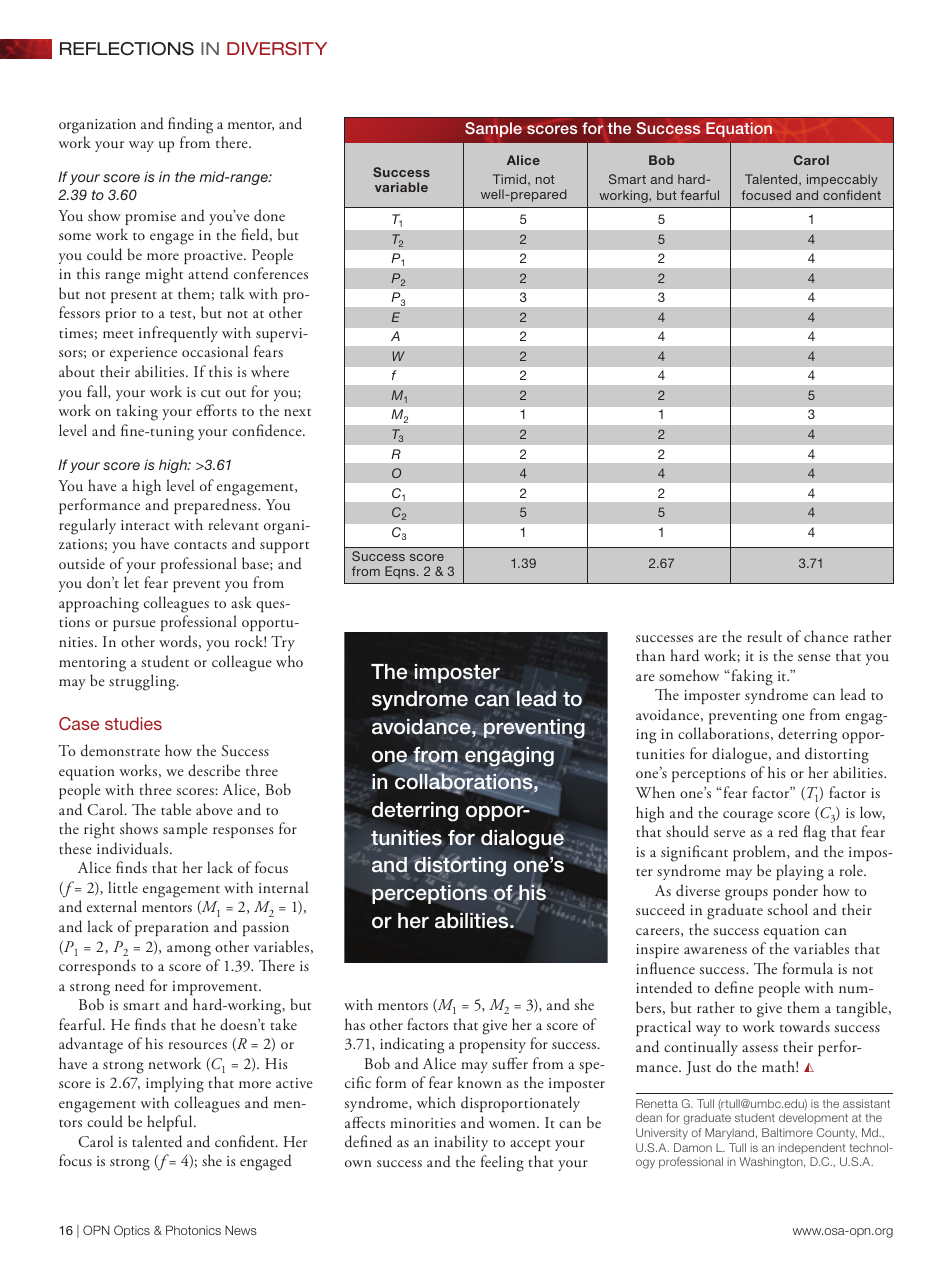 The image size is (952, 1275). What do you see at coordinates (137, 412) in the screenshot?
I see `taking` at bounding box center [137, 412].
